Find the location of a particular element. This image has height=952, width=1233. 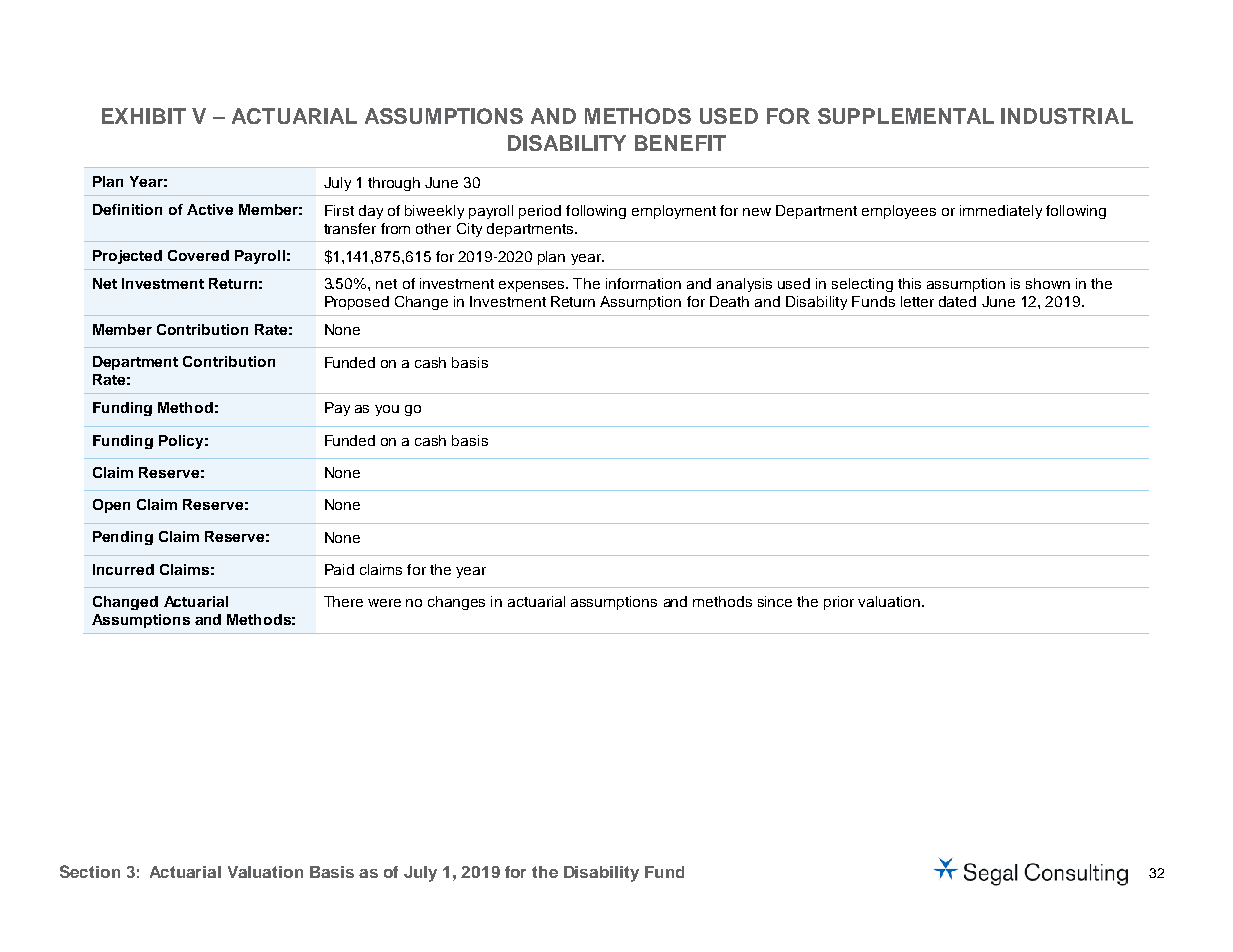

SUPPLEMENTAL is located at coordinates (906, 116).
